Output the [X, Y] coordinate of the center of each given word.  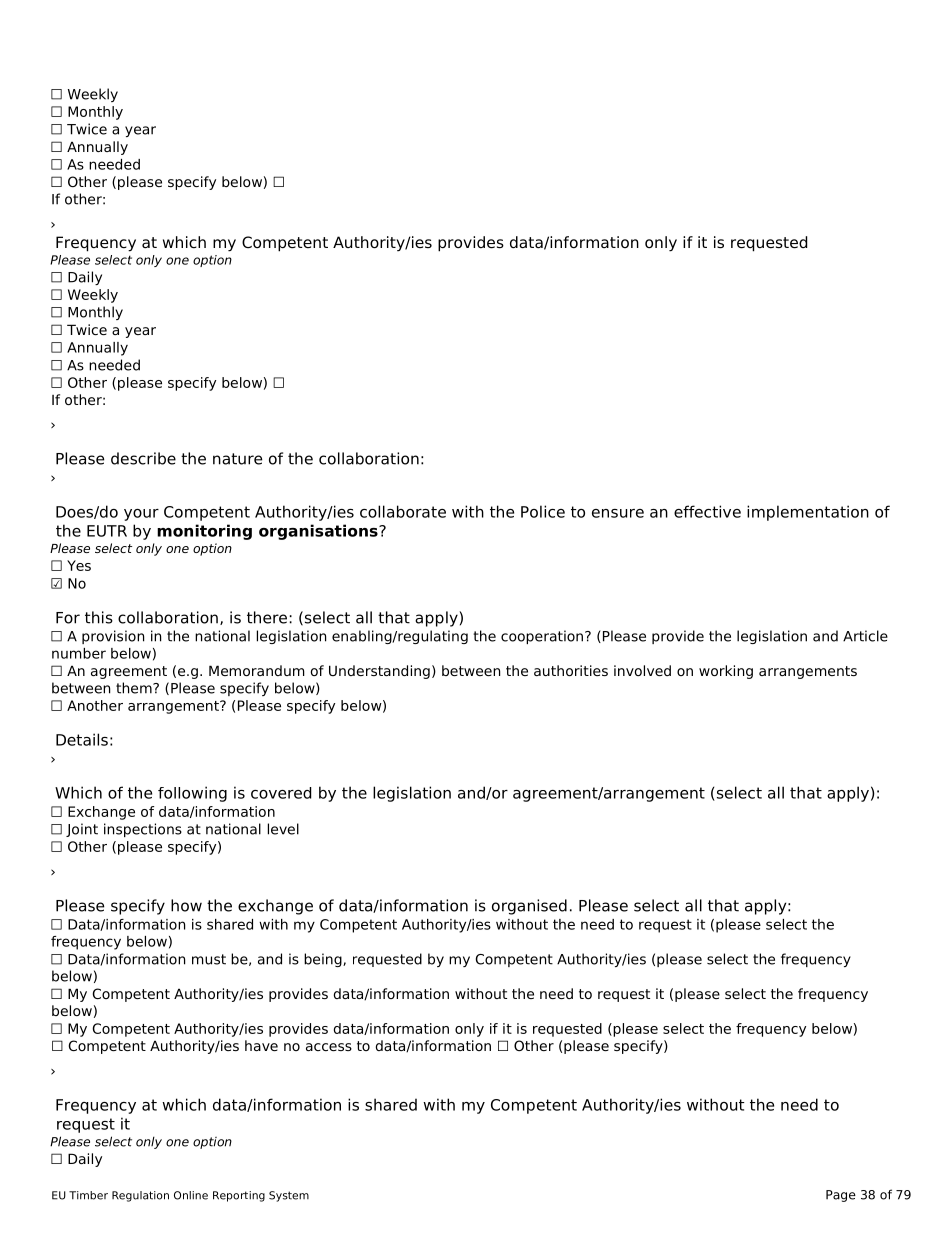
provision [113, 637]
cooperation [542, 637]
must [209, 959]
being [324, 960]
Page [841, 1196]
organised [529, 907]
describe [143, 458]
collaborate [403, 511]
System [289, 1196]
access [329, 1047]
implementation [808, 513]
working [726, 672]
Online [191, 1195]
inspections [143, 830]
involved [642, 670]
